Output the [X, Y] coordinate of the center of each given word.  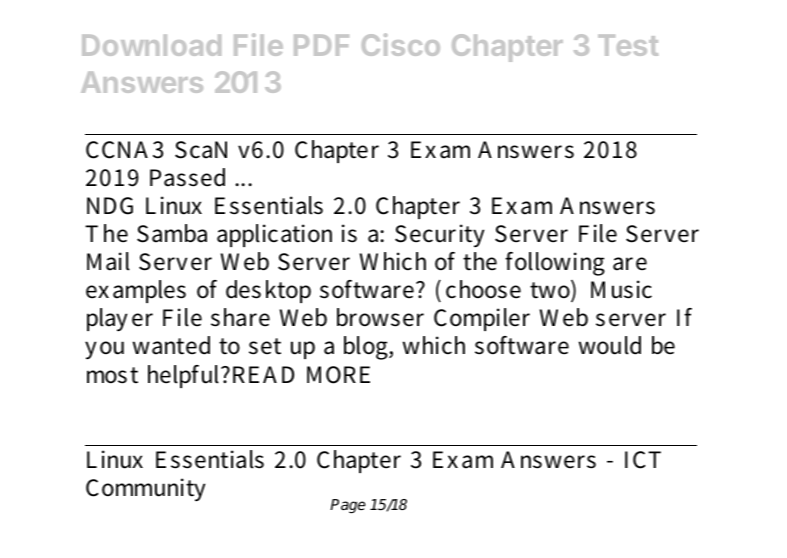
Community [145, 489]
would [609, 345]
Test [628, 45]
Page [348, 506]
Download [151, 45]
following [555, 264]
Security [439, 235]
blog [367, 348]
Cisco [401, 44]
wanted [171, 345]
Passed [187, 177]
